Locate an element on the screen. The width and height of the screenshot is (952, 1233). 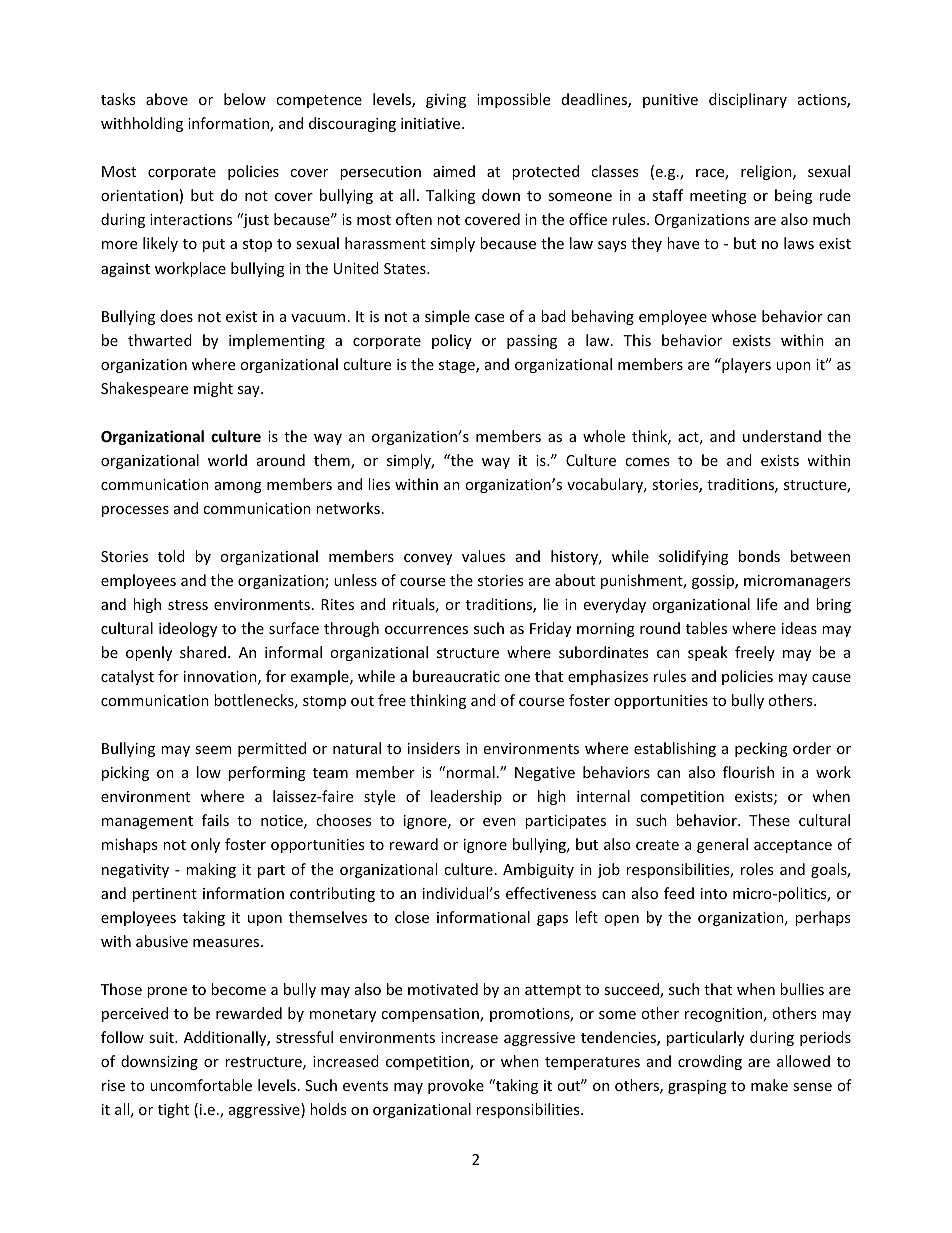
world is located at coordinates (227, 460).
